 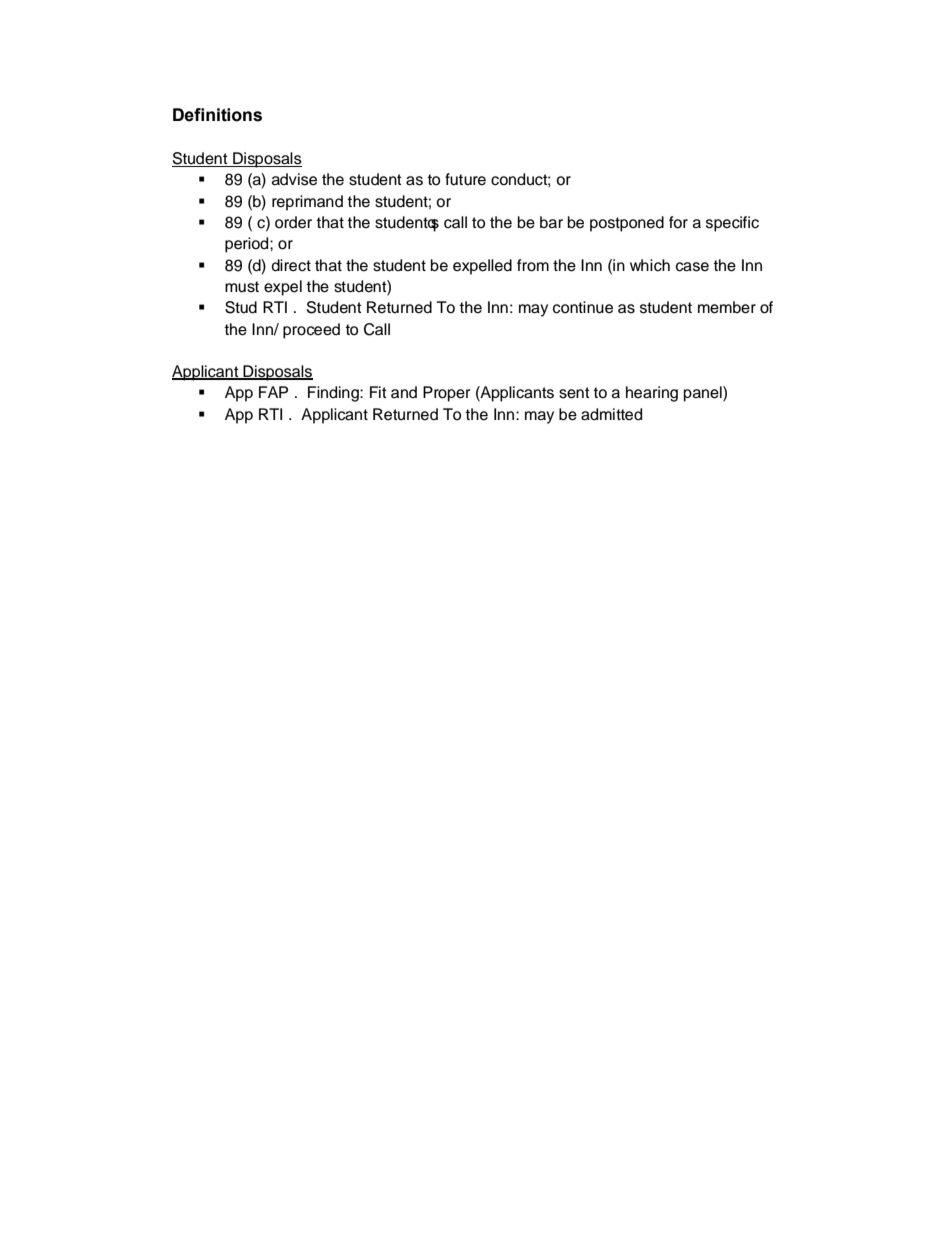 I want to click on order, so click(x=293, y=222).
